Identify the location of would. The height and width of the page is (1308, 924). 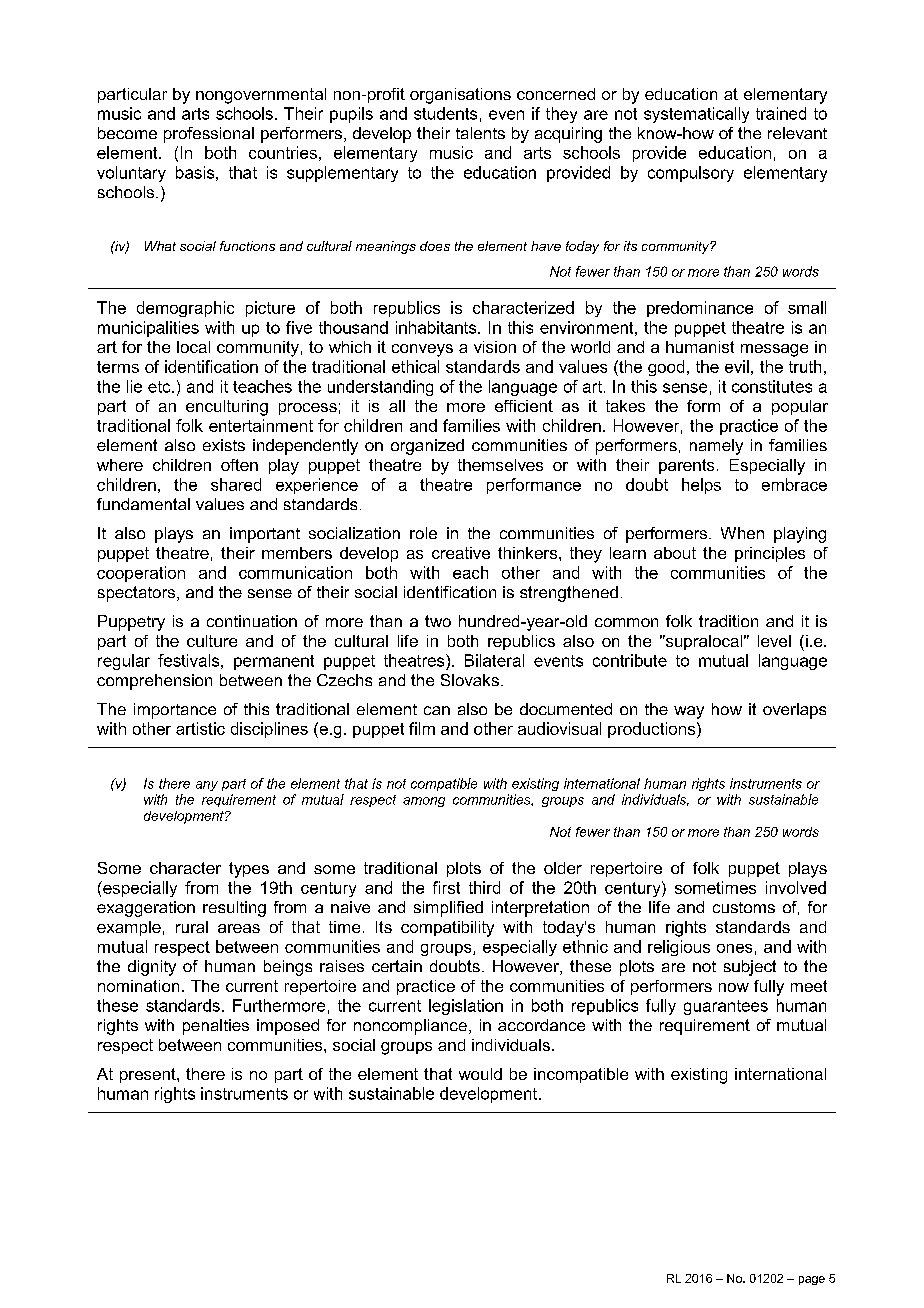
(480, 1074).
